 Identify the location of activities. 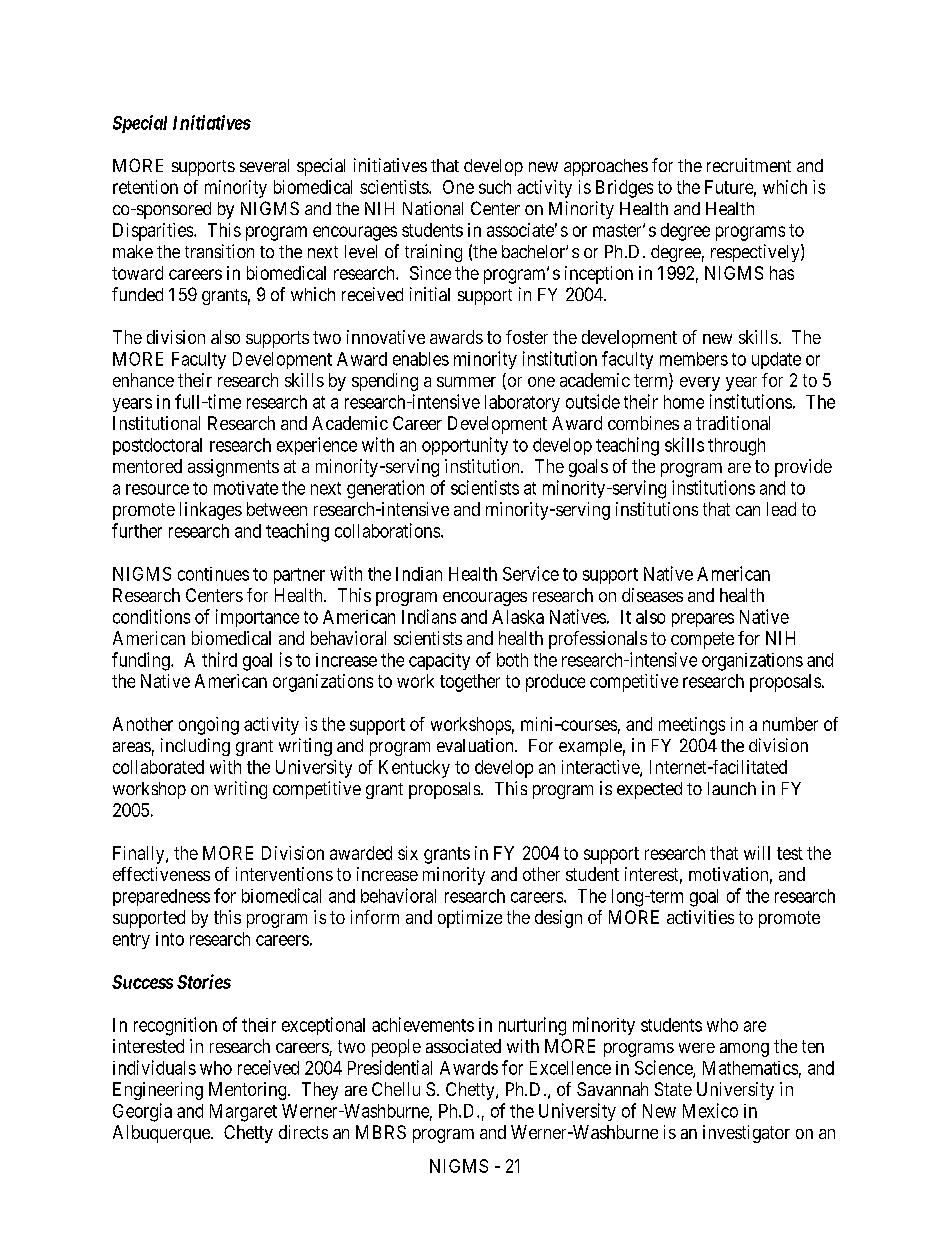
(700, 917).
